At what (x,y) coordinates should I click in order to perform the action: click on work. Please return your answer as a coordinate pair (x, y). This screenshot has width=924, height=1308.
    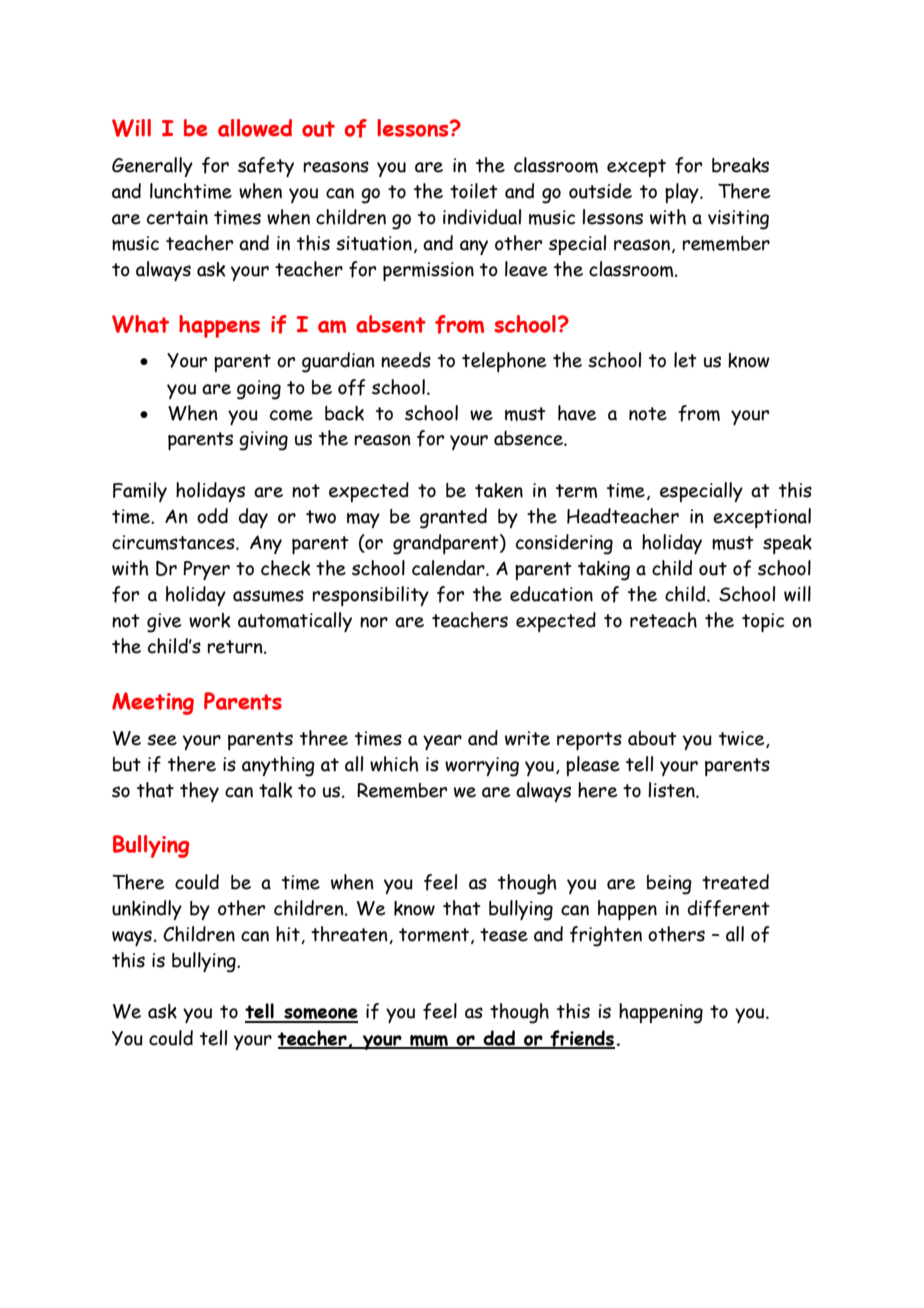
    Looking at the image, I should click on (209, 620).
